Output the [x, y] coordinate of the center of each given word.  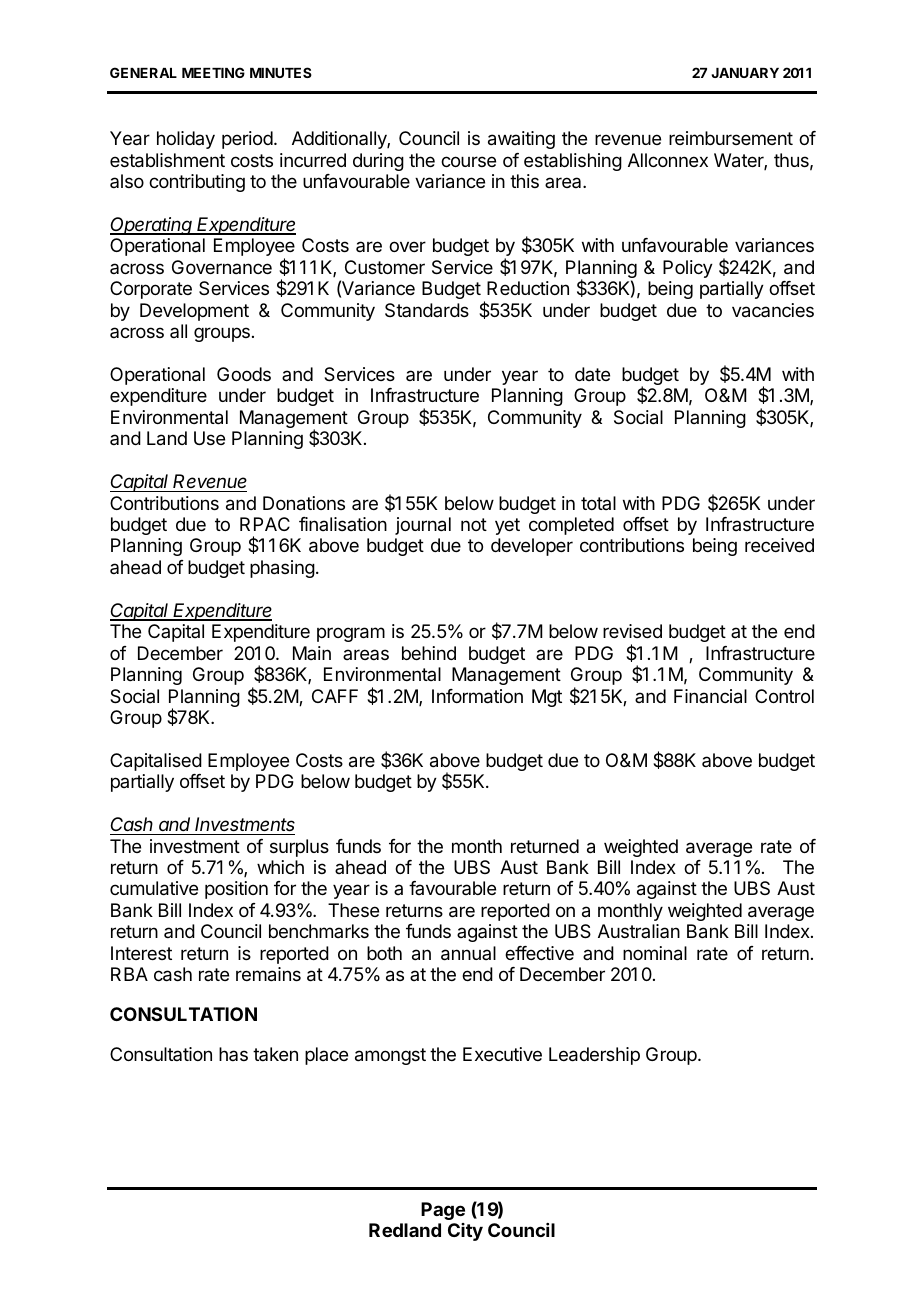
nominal [655, 953]
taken [275, 1054]
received [779, 545]
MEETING [213, 72]
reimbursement [731, 138]
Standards [427, 310]
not [474, 524]
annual [468, 953]
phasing [282, 569]
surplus [299, 848]
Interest [141, 953]
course [468, 161]
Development [194, 312]
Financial [710, 696]
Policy [688, 269]
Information [477, 696]
